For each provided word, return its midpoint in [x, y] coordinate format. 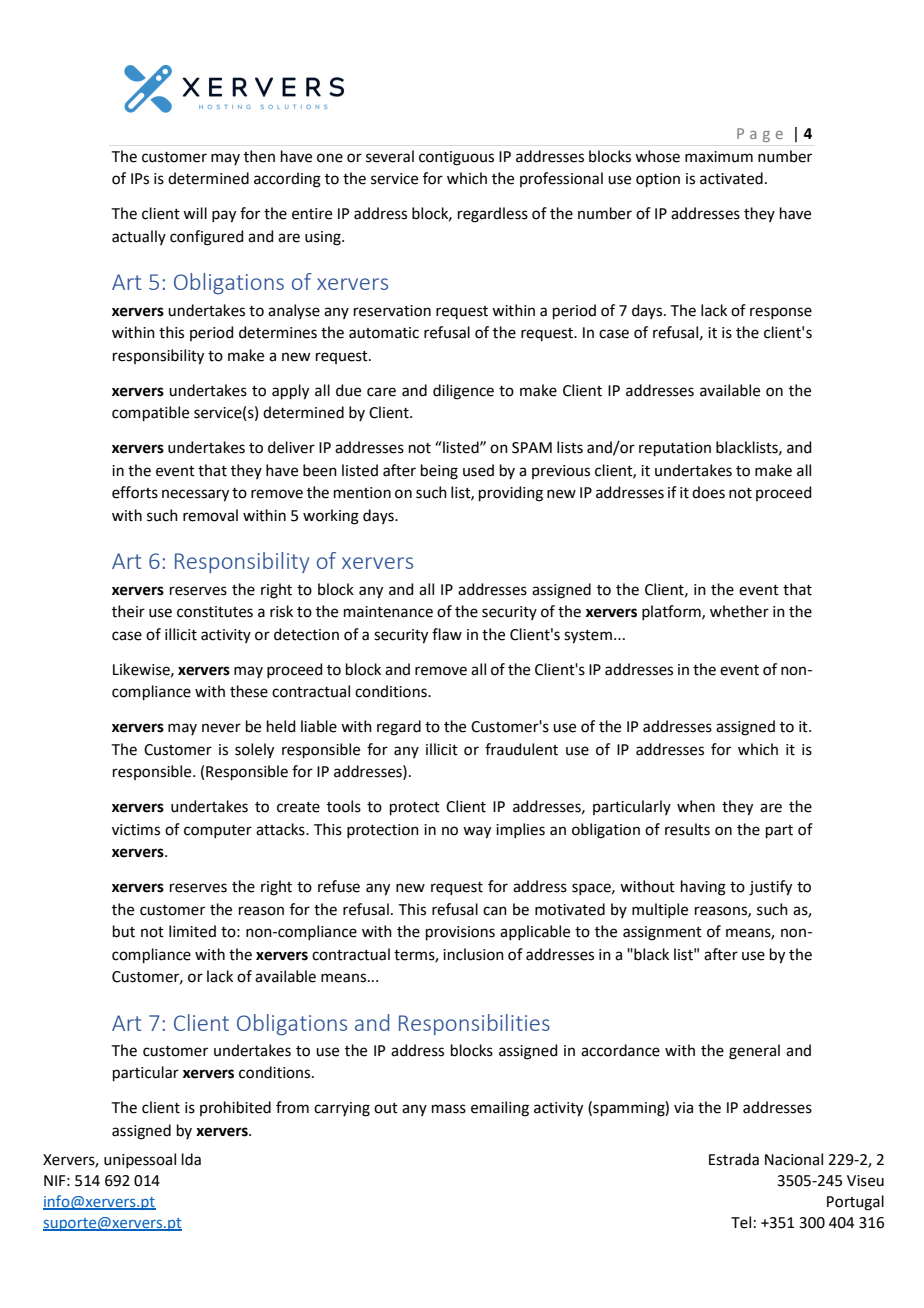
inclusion [473, 954]
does [708, 492]
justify [770, 888]
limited [192, 931]
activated [731, 178]
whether [739, 611]
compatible [150, 413]
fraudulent [521, 749]
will [195, 213]
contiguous [456, 158]
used [478, 470]
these [249, 691]
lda [191, 1159]
